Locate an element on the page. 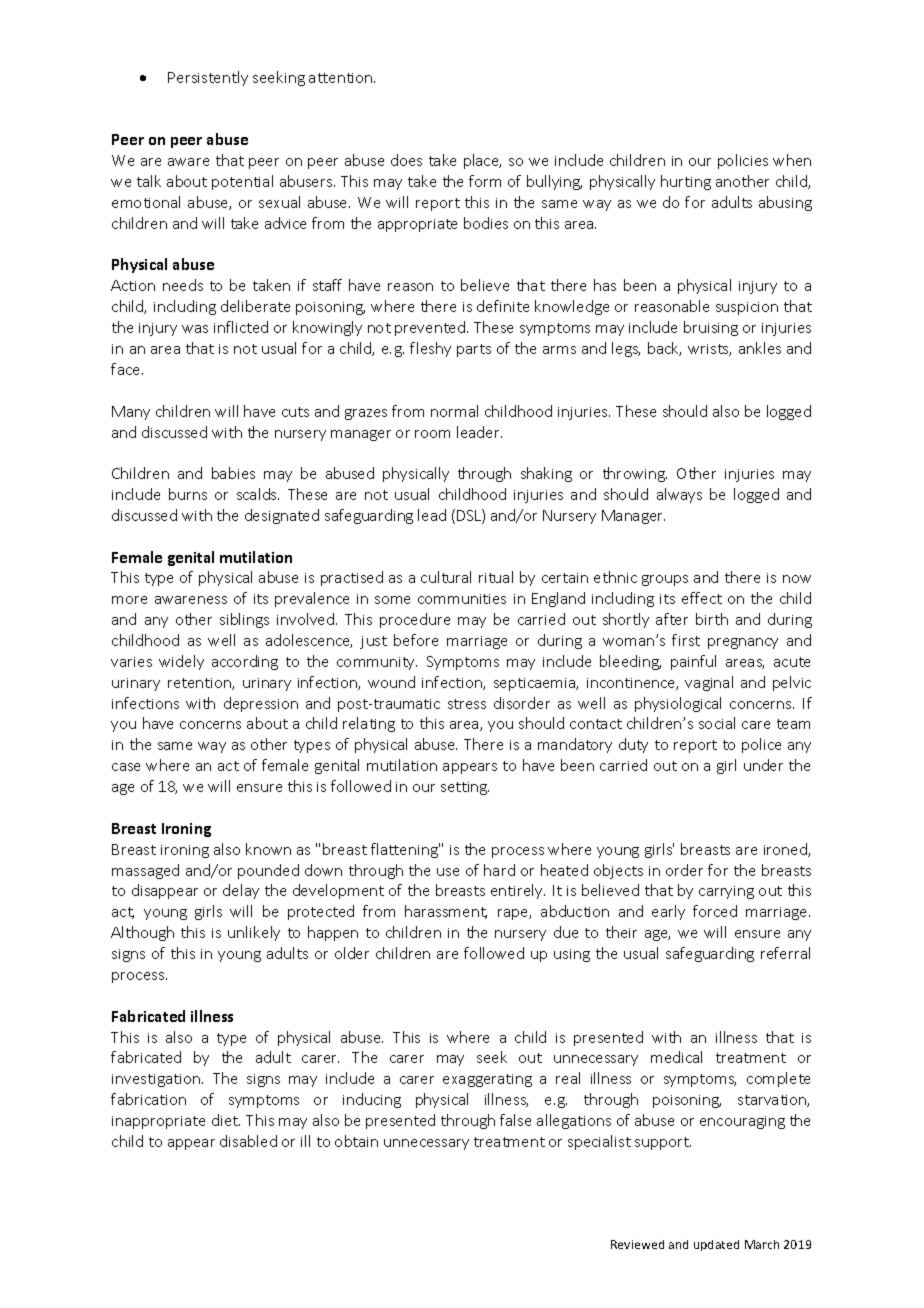 The width and height of the image is (924, 1308). normal is located at coordinates (454, 411).
